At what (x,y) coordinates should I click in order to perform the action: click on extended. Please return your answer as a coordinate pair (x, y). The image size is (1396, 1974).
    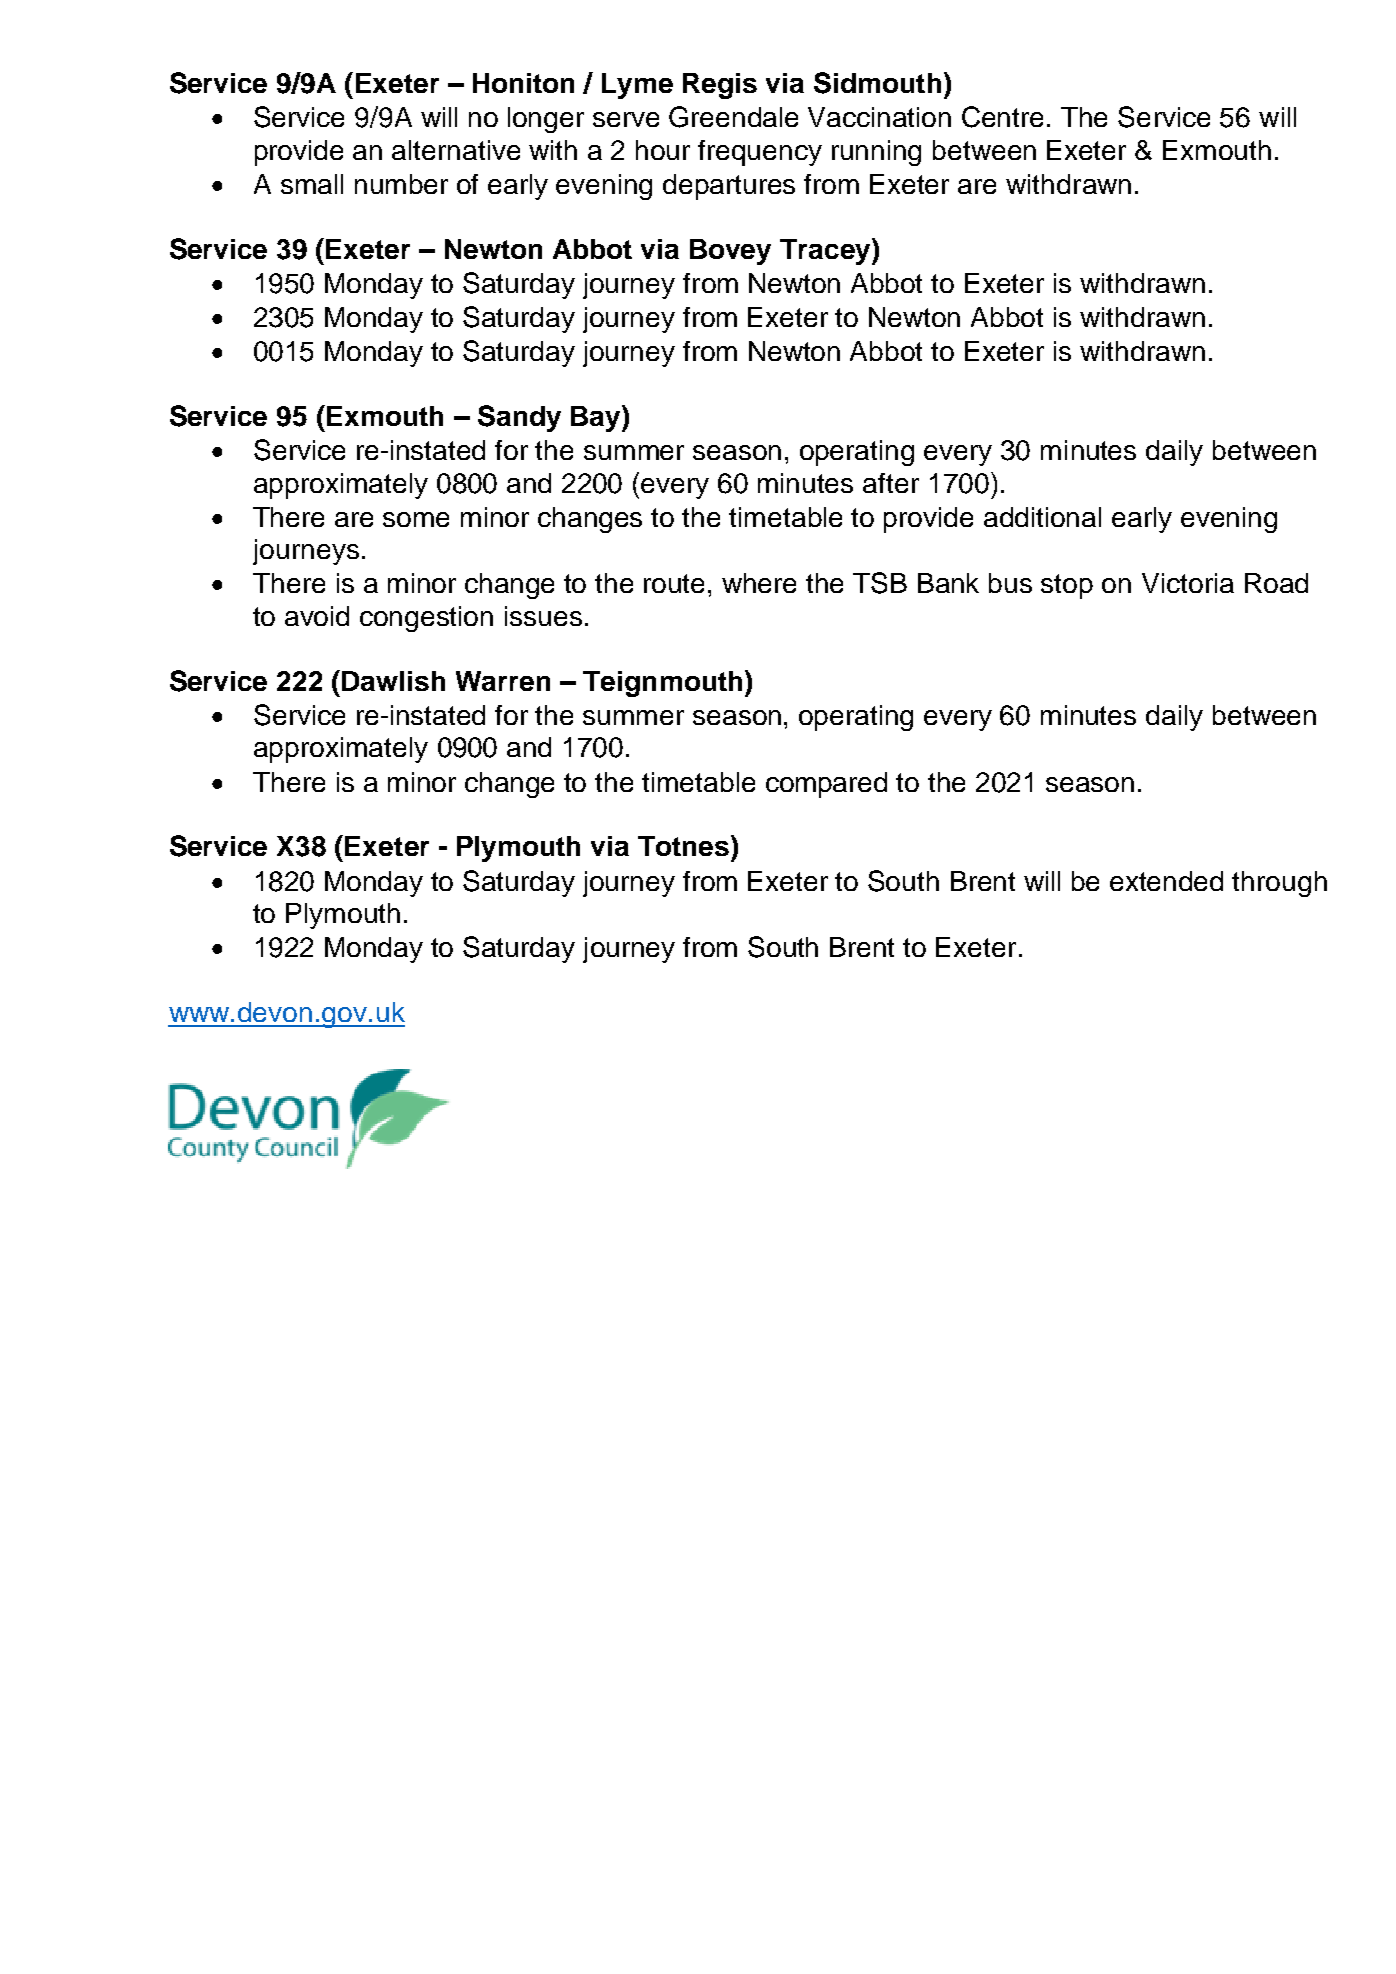
    Looking at the image, I should click on (1166, 881).
